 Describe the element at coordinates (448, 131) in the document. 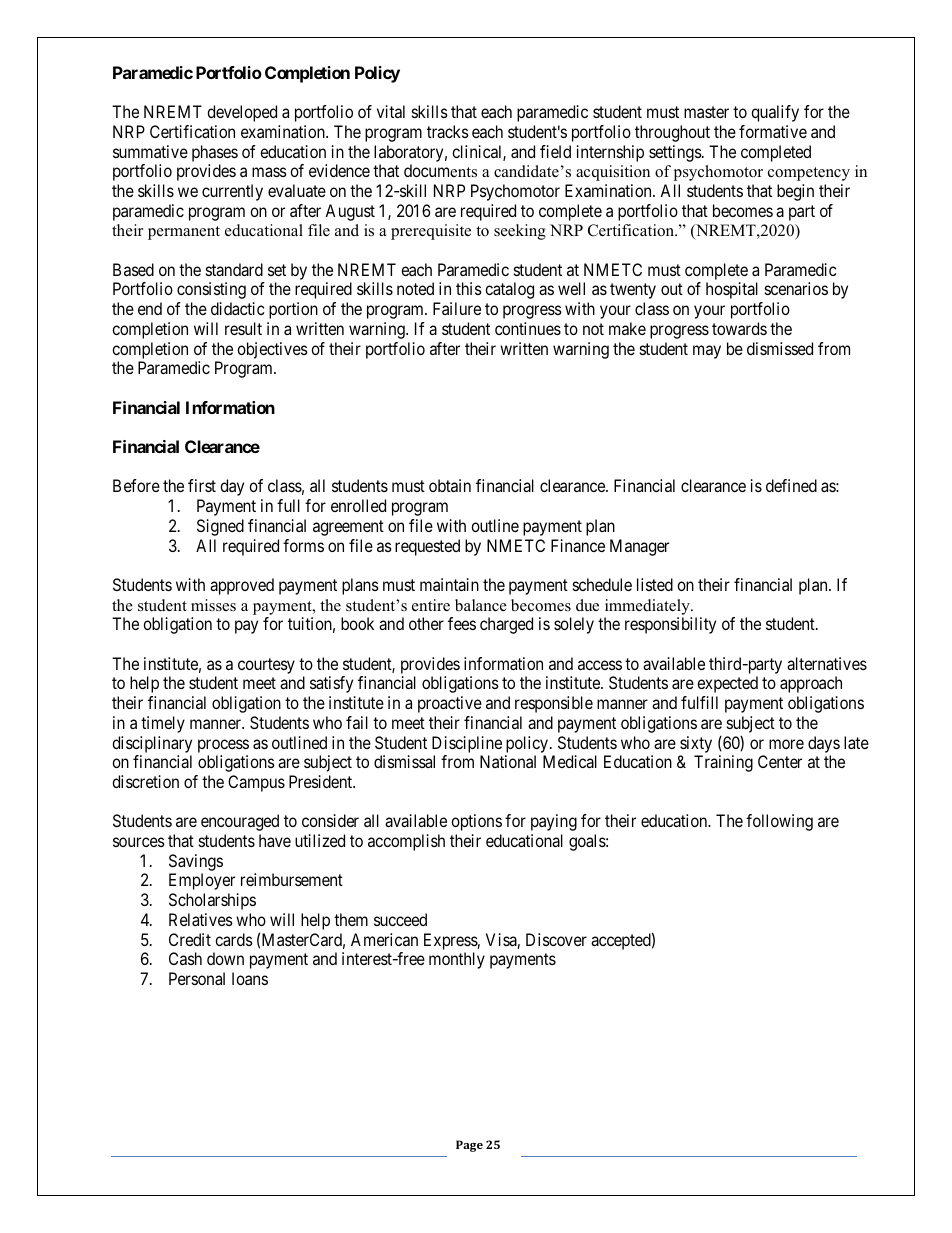

I see `tracks` at that location.
